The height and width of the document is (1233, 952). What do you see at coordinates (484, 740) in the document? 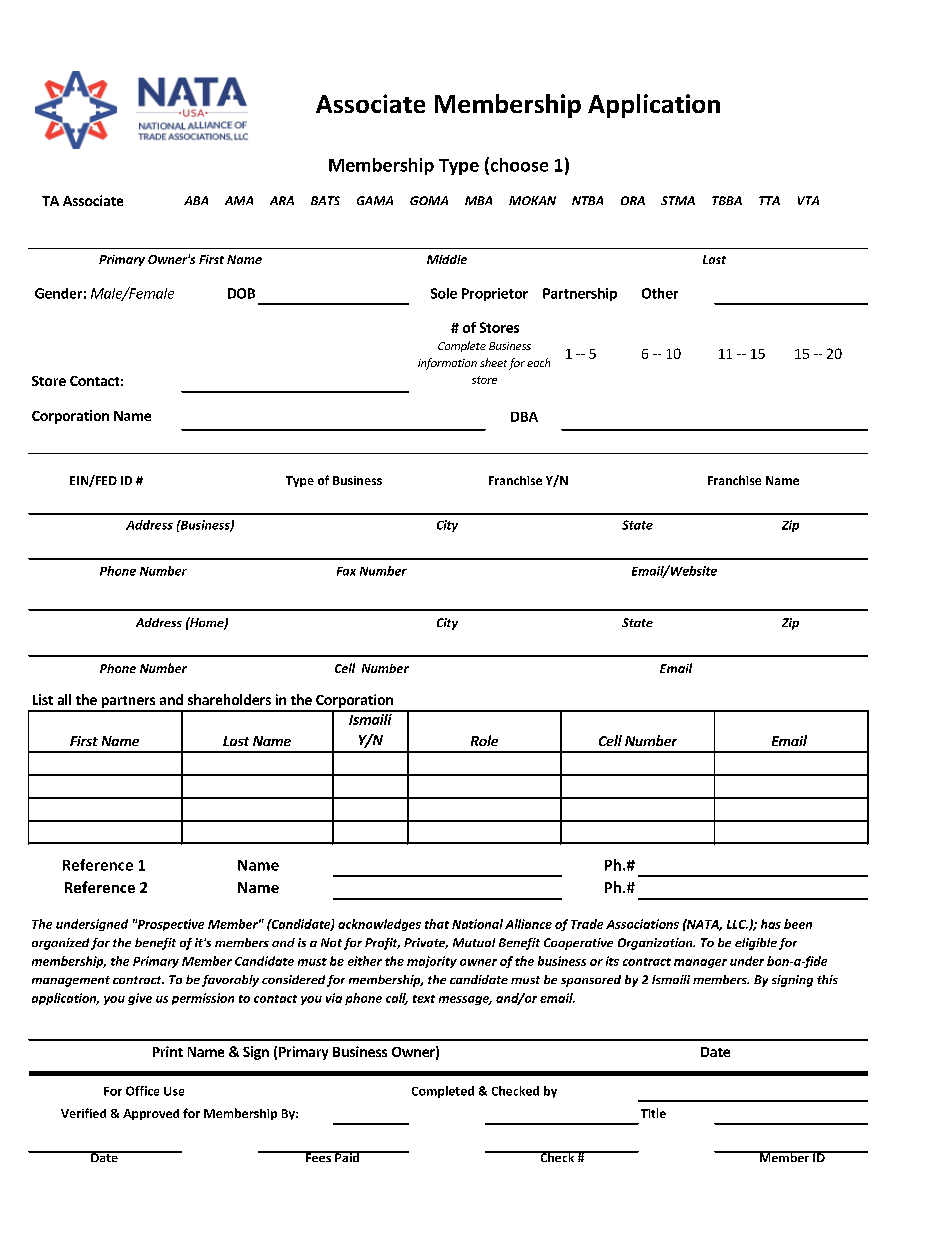
I see `Role` at bounding box center [484, 740].
